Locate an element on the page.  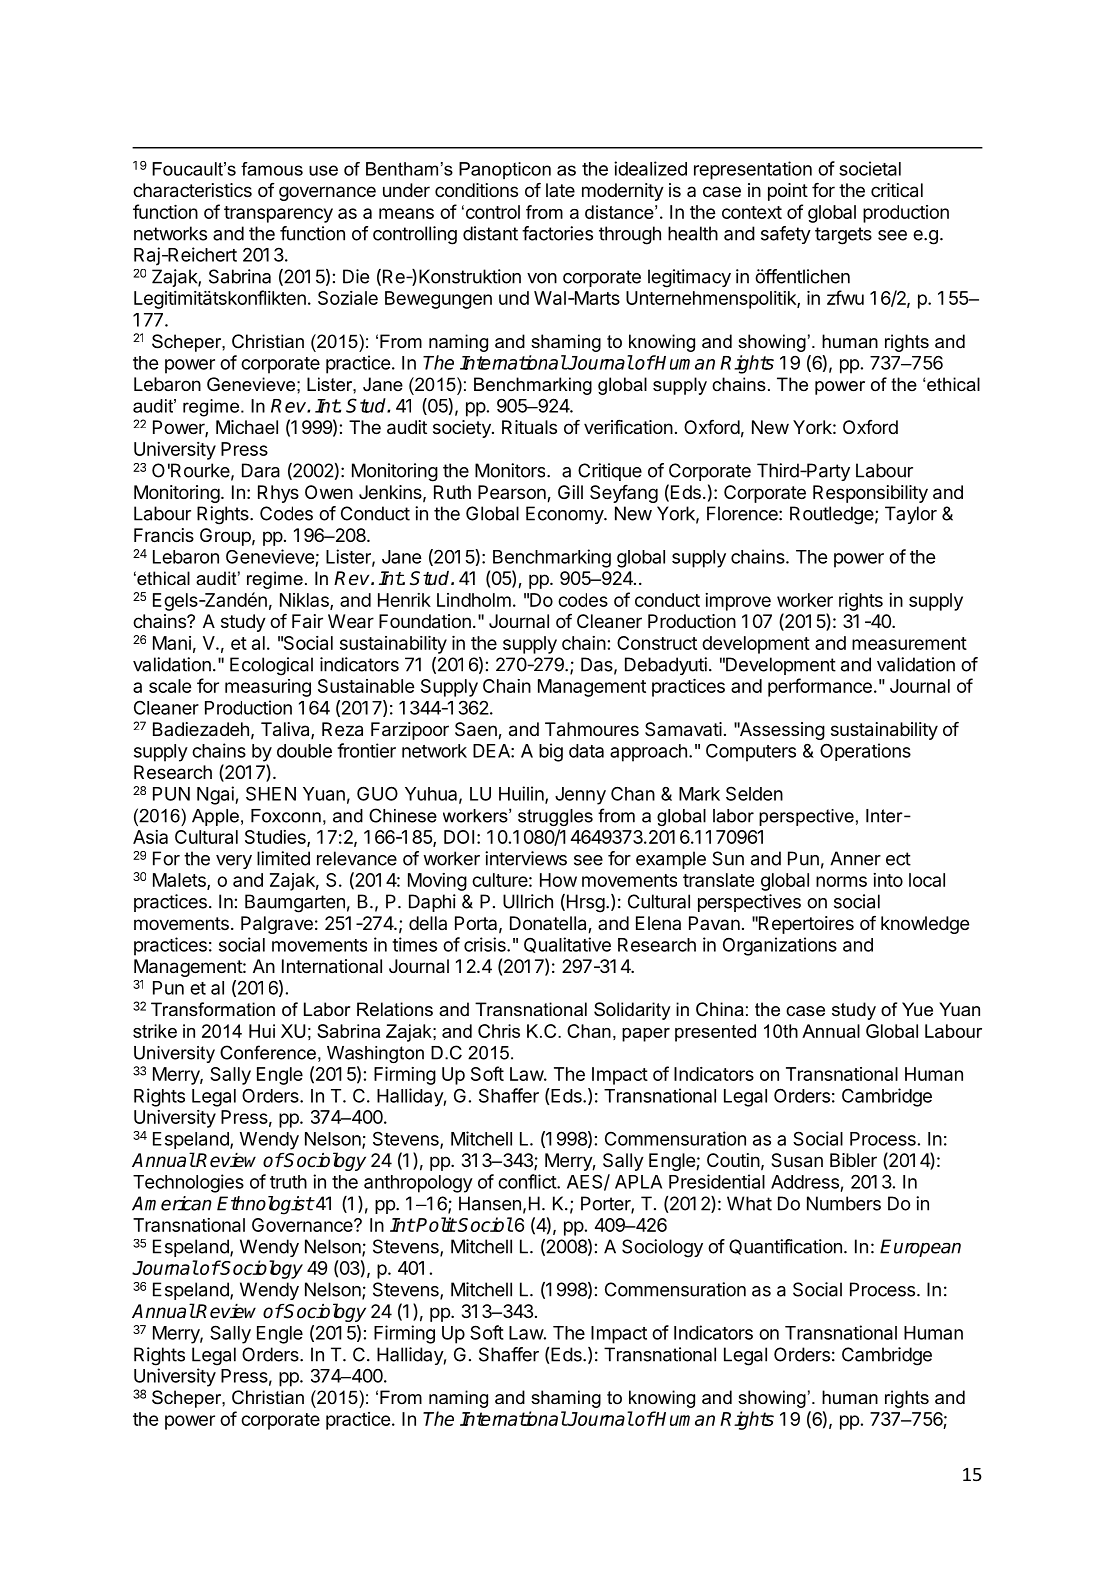
Qualitative is located at coordinates (567, 945).
